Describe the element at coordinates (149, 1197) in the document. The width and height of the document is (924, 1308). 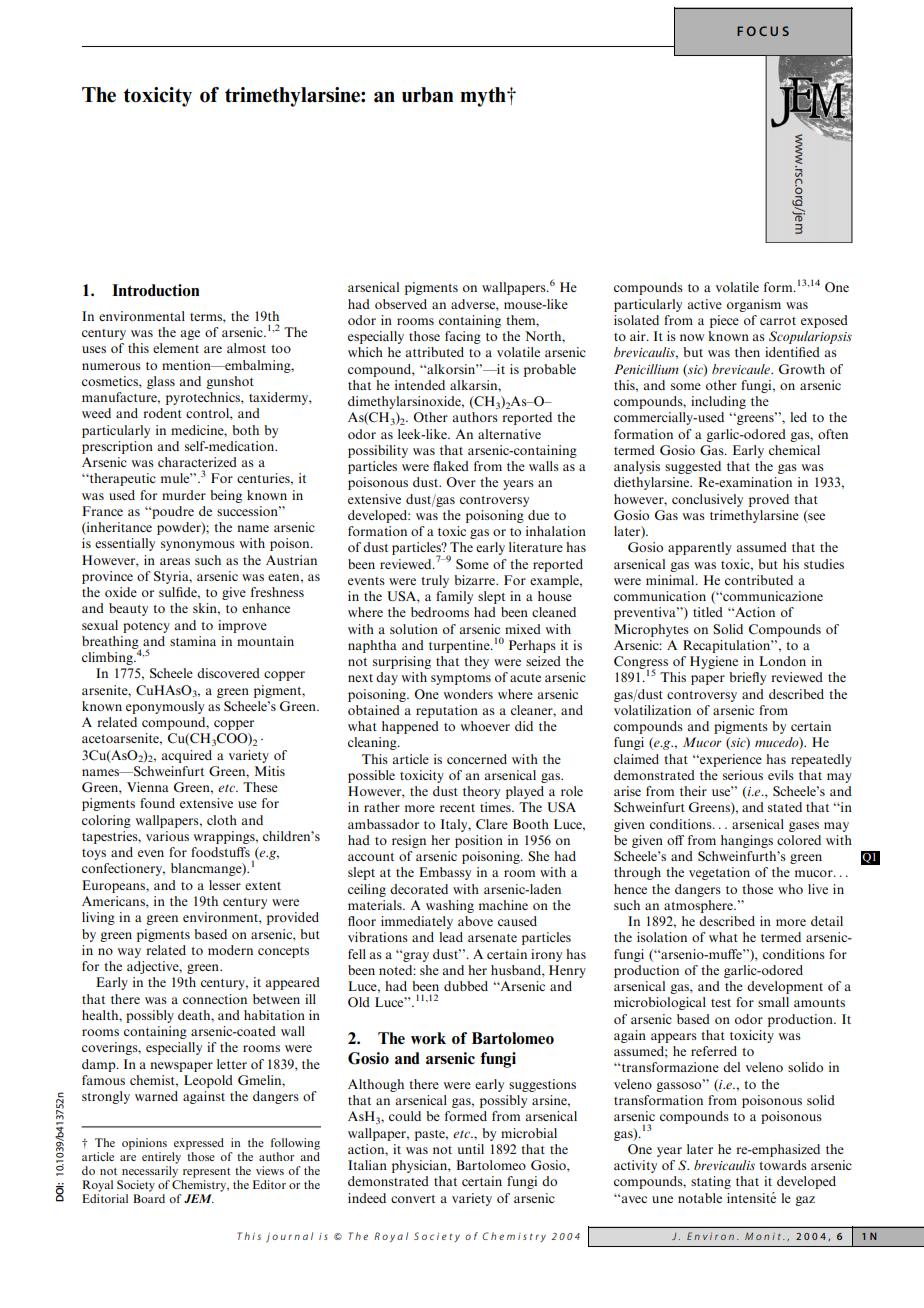
I see `Board` at that location.
